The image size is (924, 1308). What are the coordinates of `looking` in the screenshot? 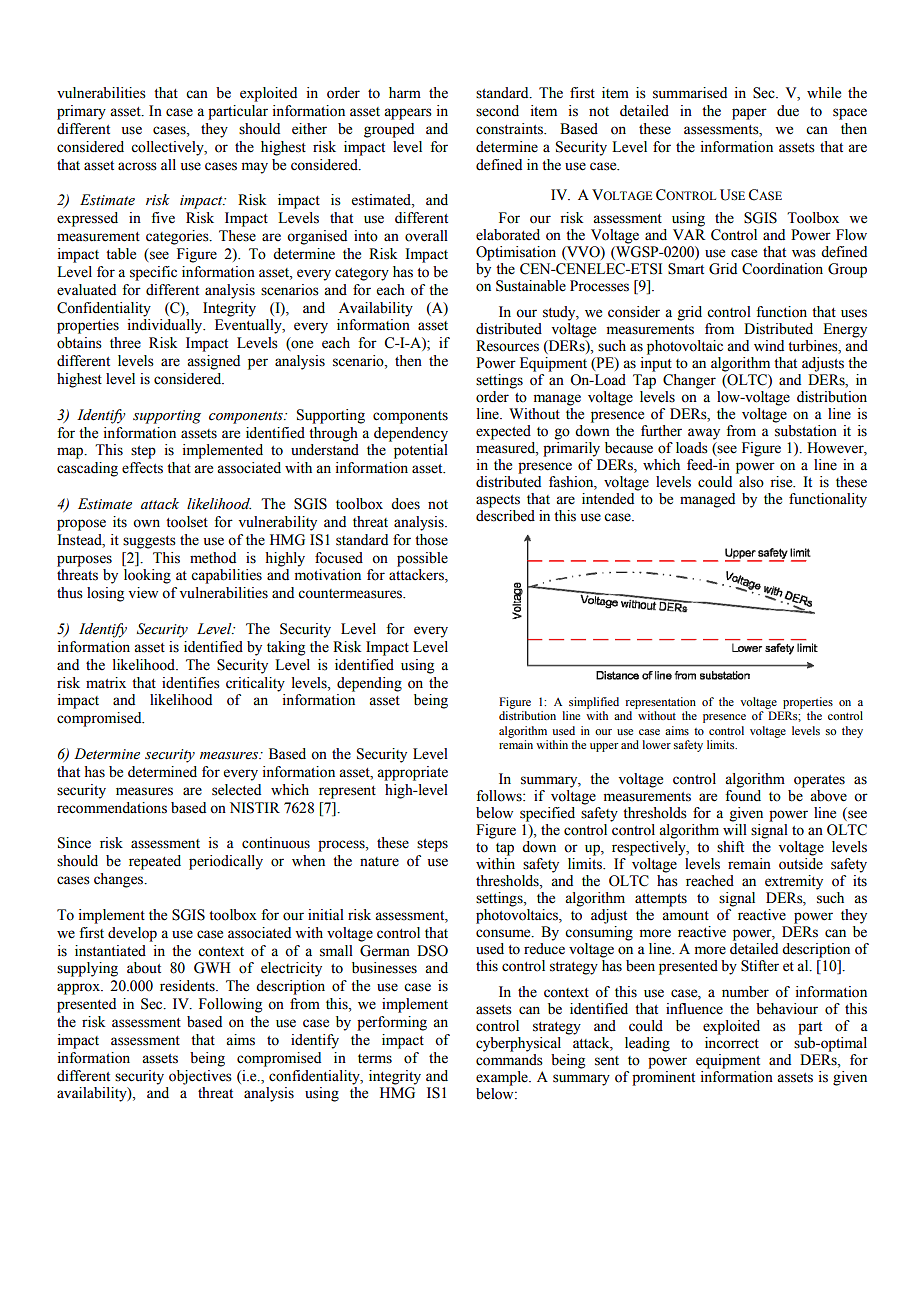 It's located at (147, 576).
